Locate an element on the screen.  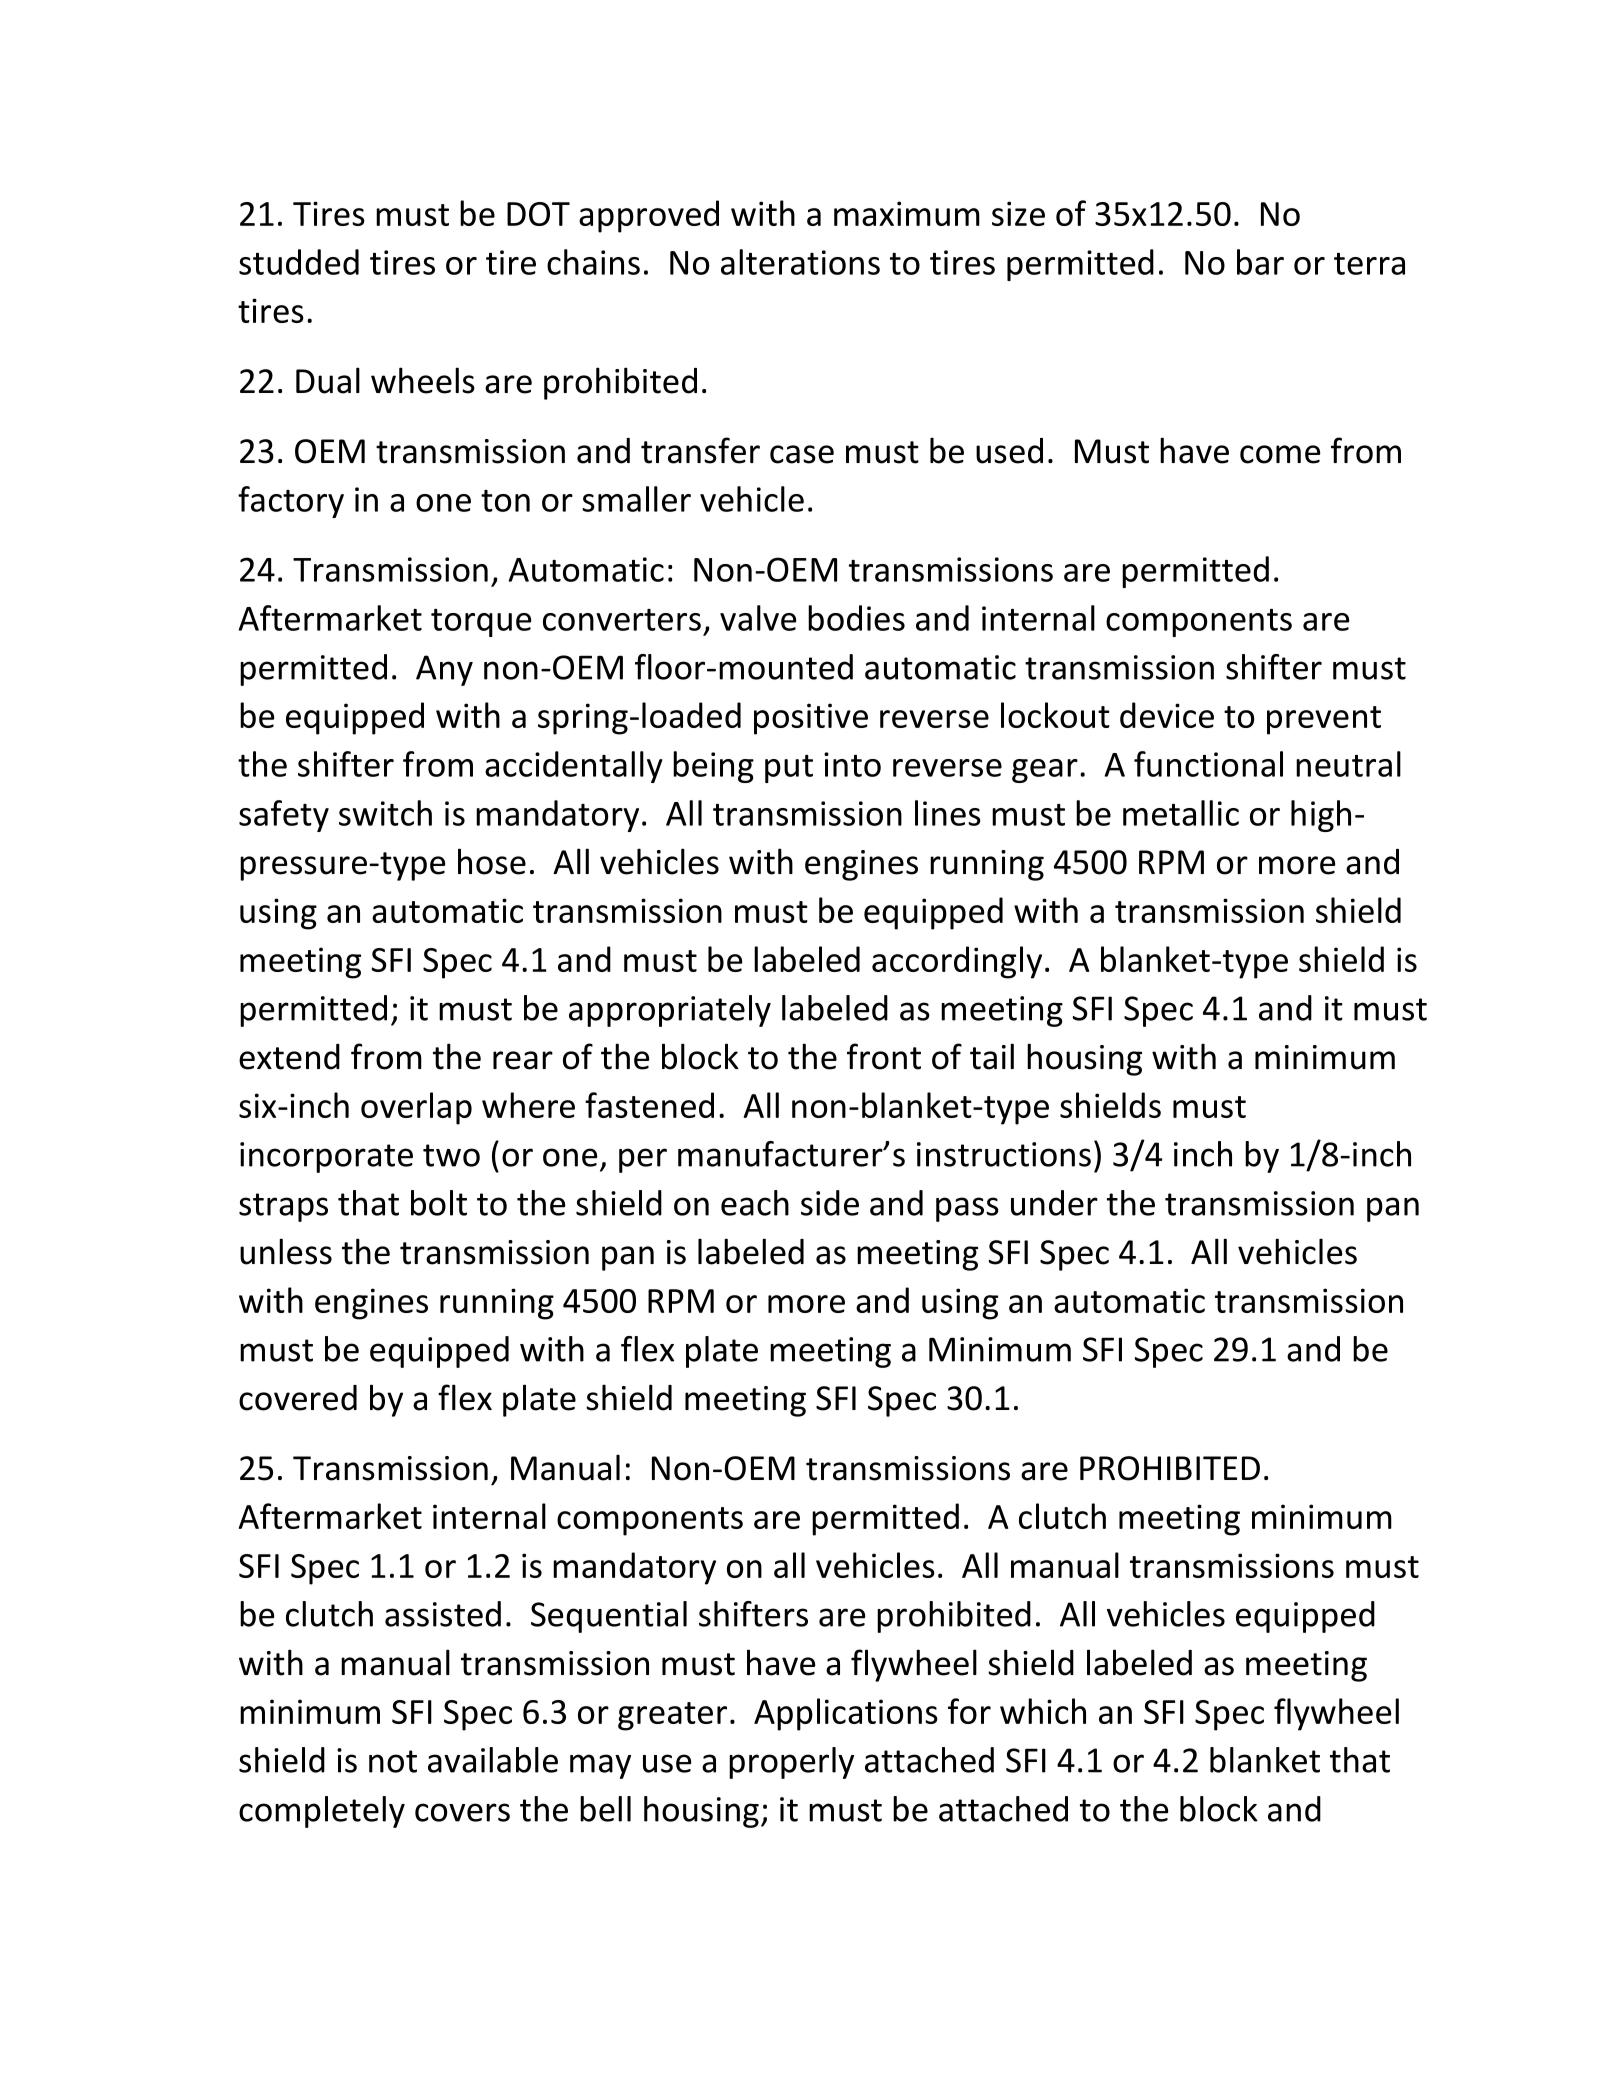
bolt is located at coordinates (439, 1203).
